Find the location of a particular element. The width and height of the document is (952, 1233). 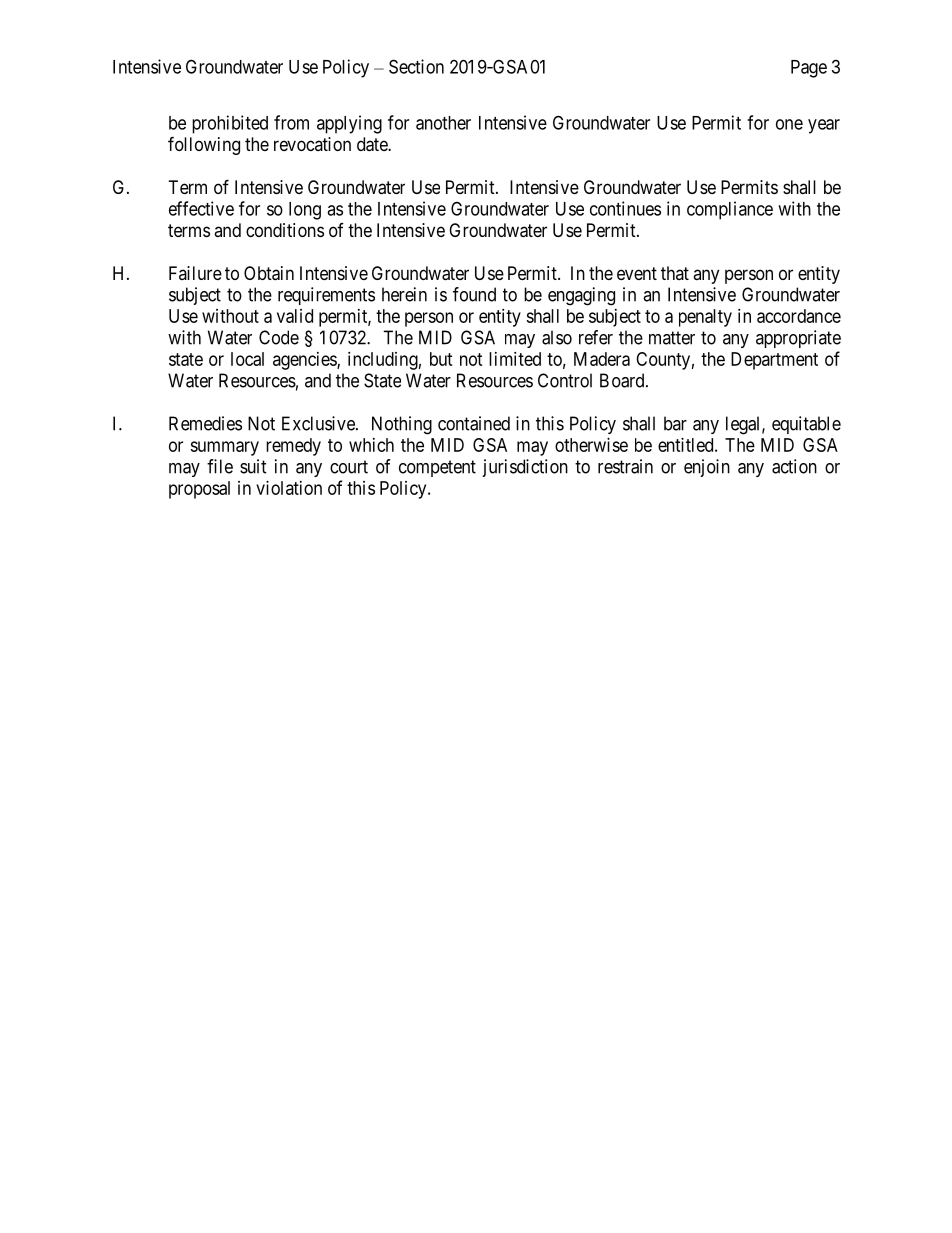

appropriate is located at coordinates (798, 339).
